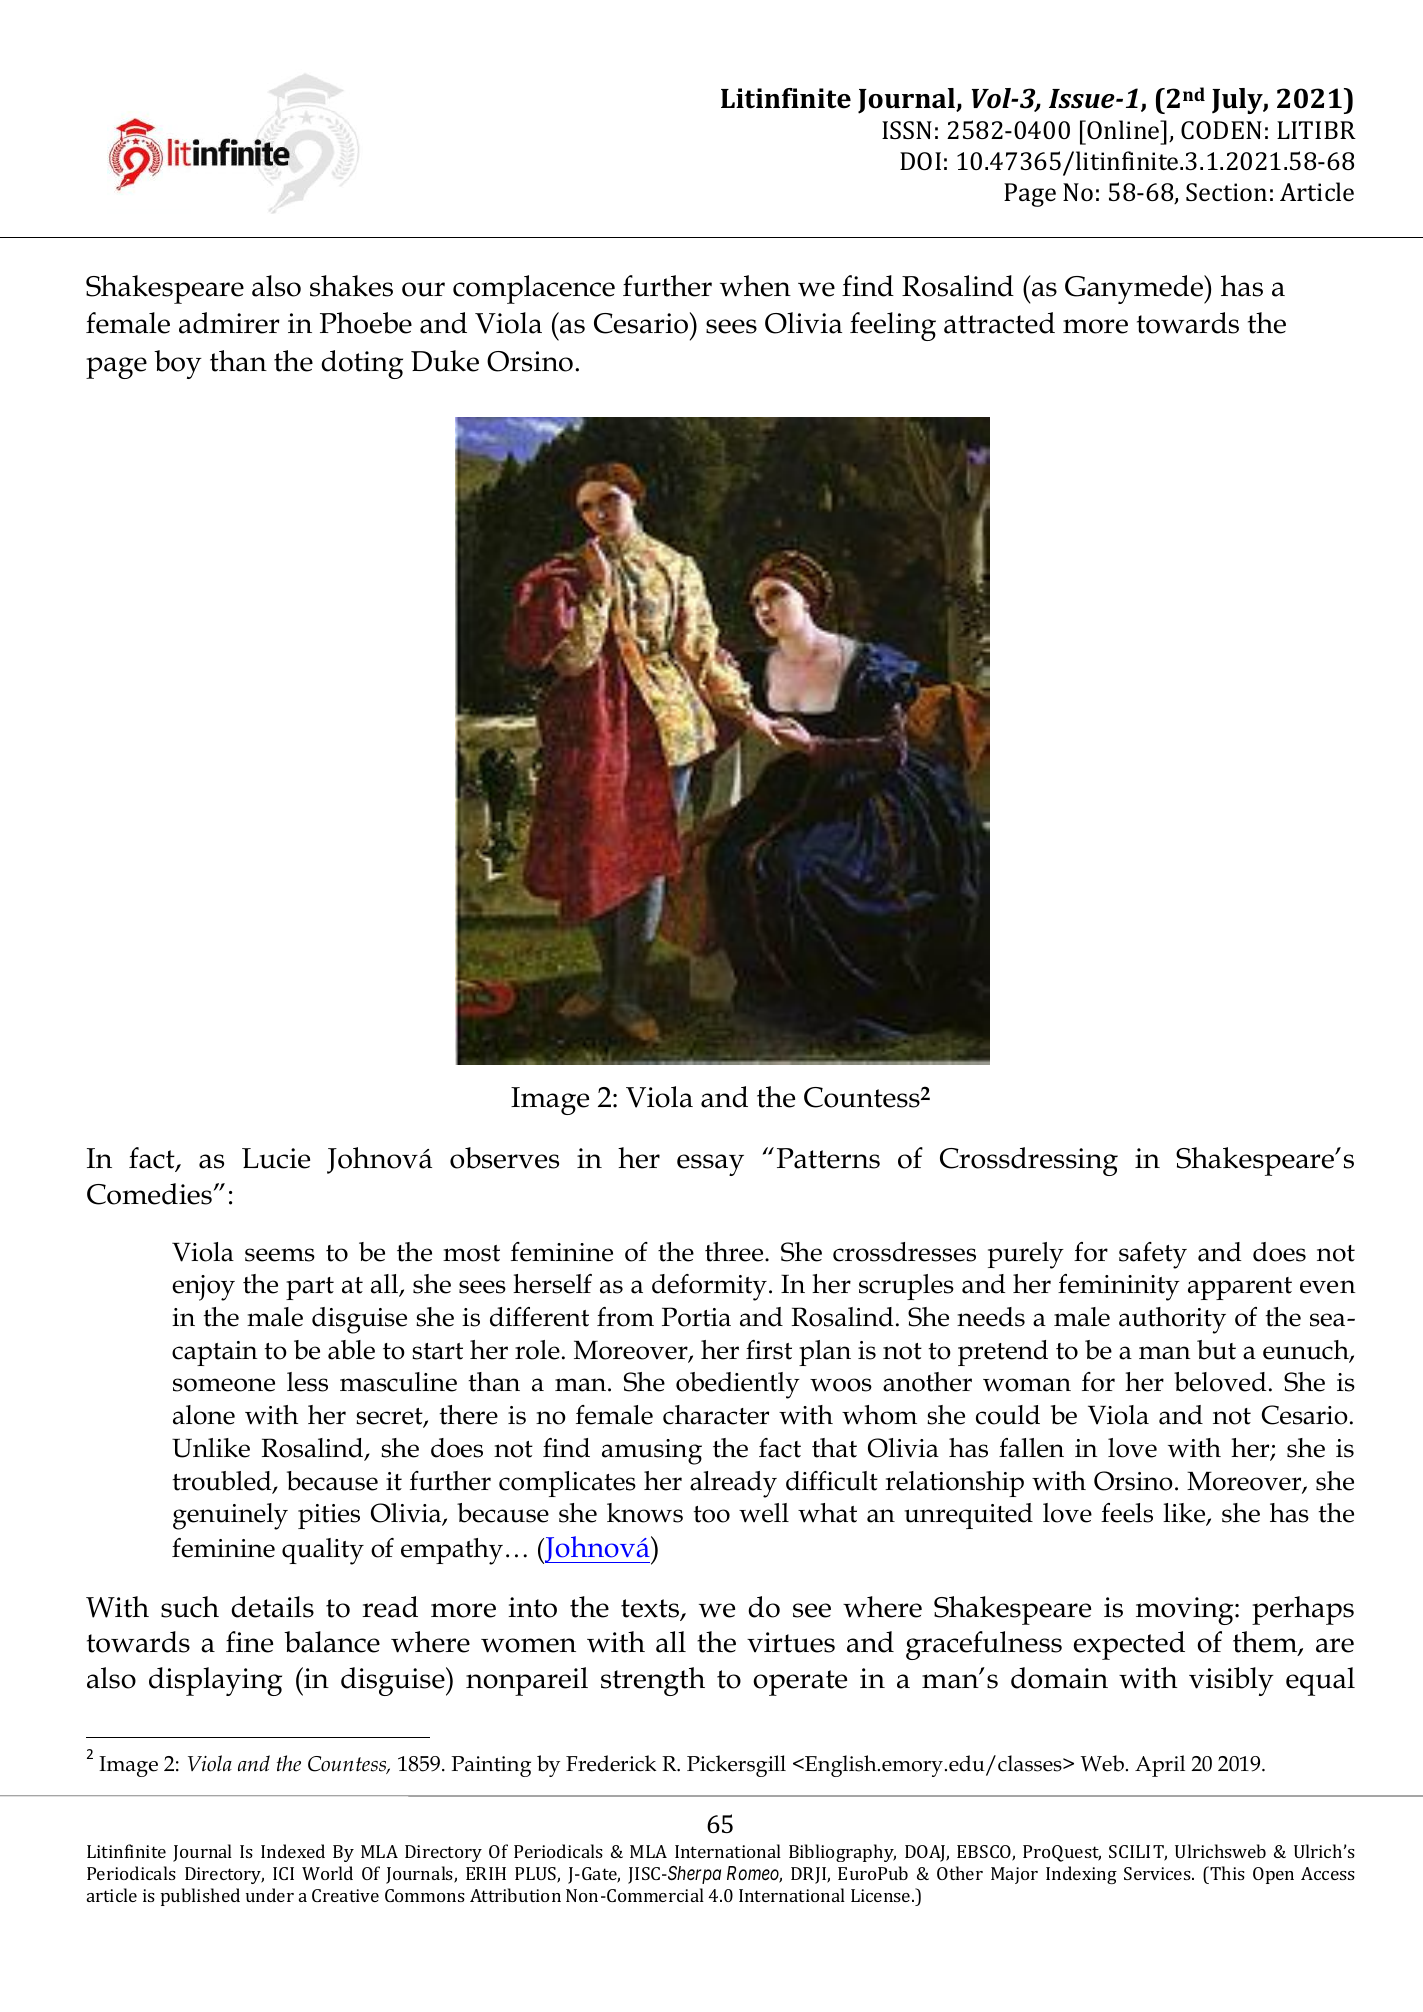 The image size is (1423, 2012). Describe the element at coordinates (842, 1853) in the document. I see `Bibliography` at that location.
